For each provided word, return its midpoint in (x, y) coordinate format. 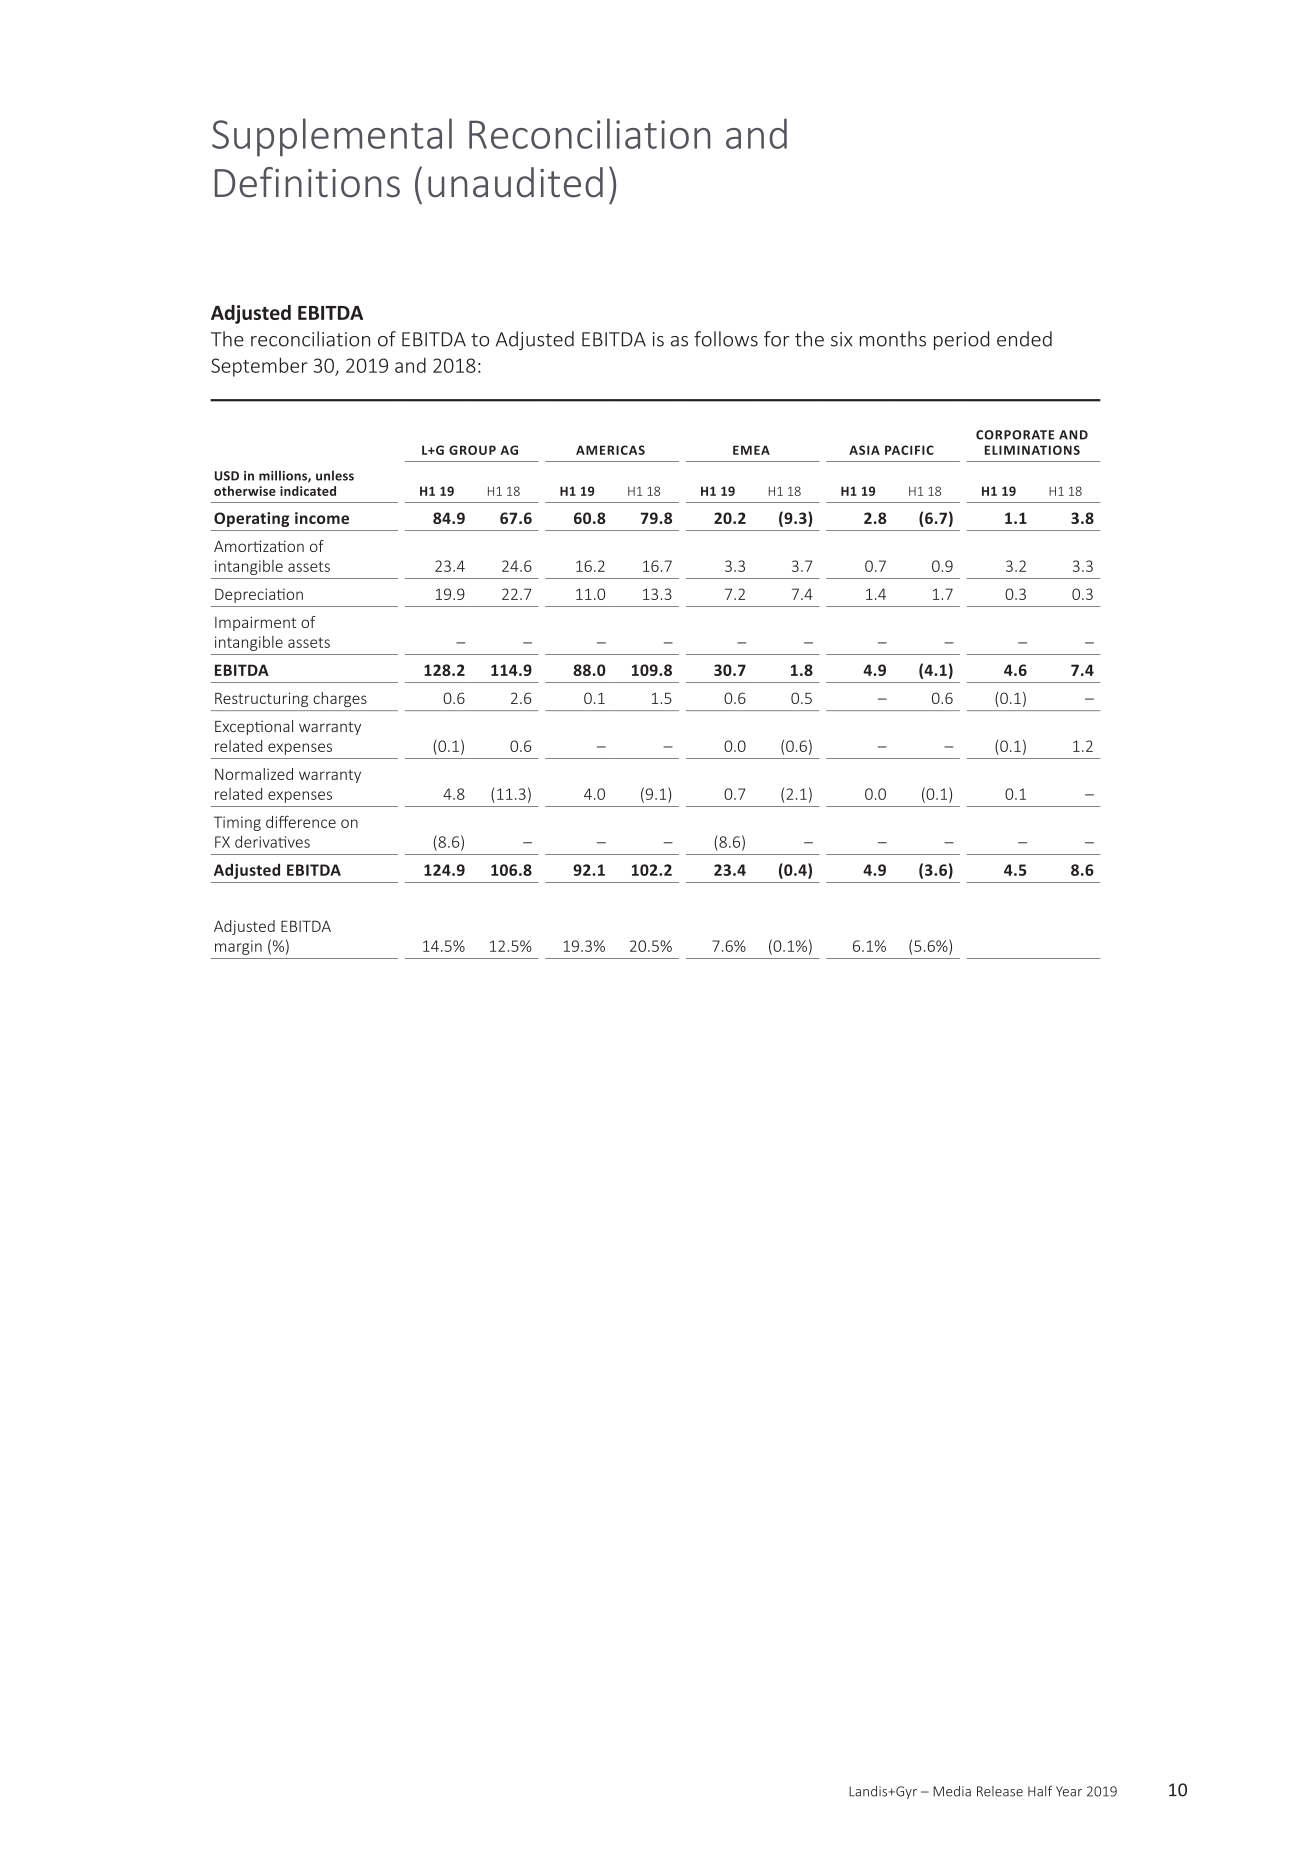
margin (238, 947)
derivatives (272, 841)
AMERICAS (610, 450)
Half (1040, 1791)
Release (1000, 1791)
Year (1069, 1791)
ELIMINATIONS (1032, 450)
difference (301, 821)
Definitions (307, 182)
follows (726, 339)
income (322, 518)
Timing (237, 823)
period (961, 340)
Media (952, 1791)
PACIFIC (909, 450)
